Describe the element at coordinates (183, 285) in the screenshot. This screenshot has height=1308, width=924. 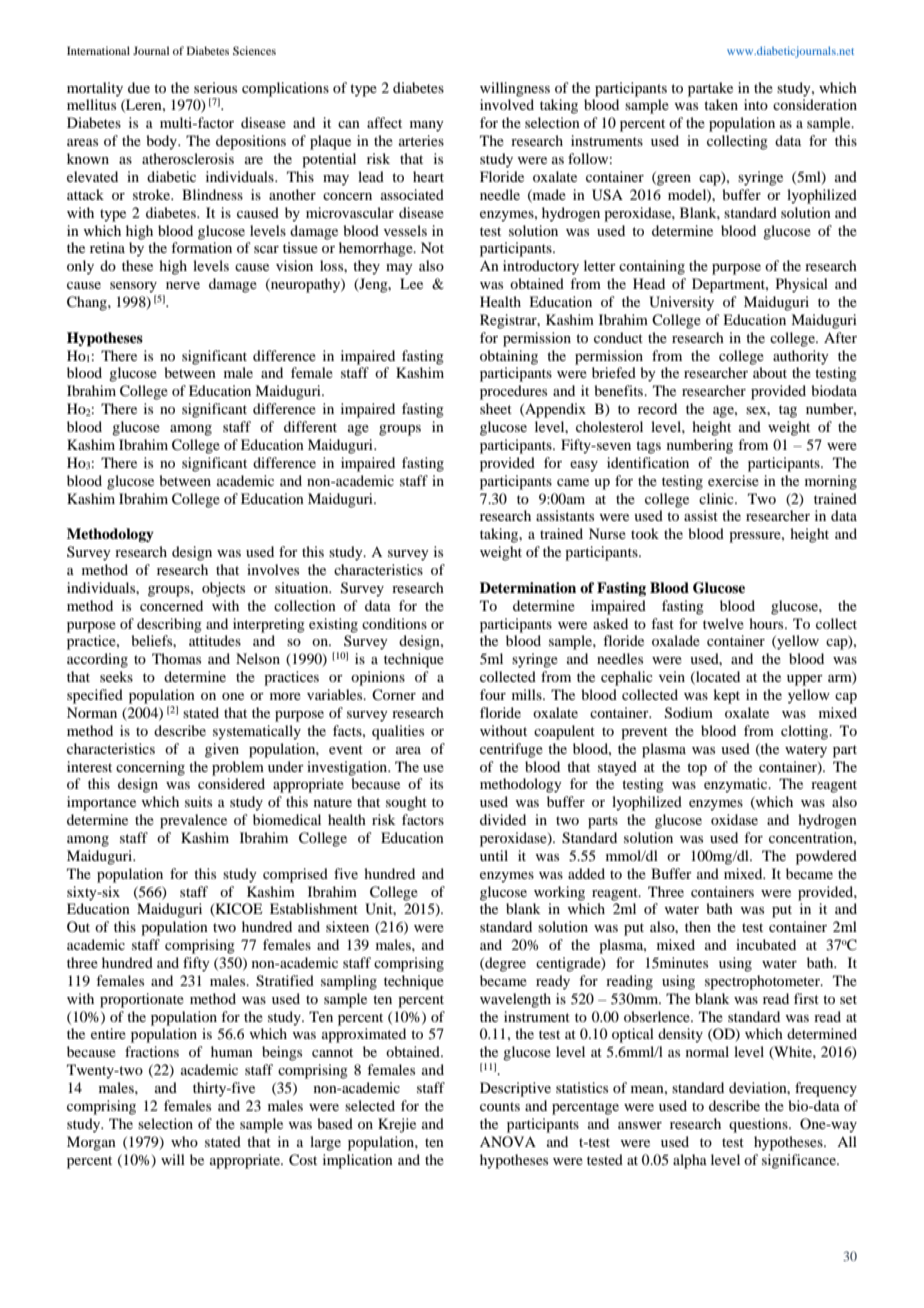
I see `nerve` at that location.
